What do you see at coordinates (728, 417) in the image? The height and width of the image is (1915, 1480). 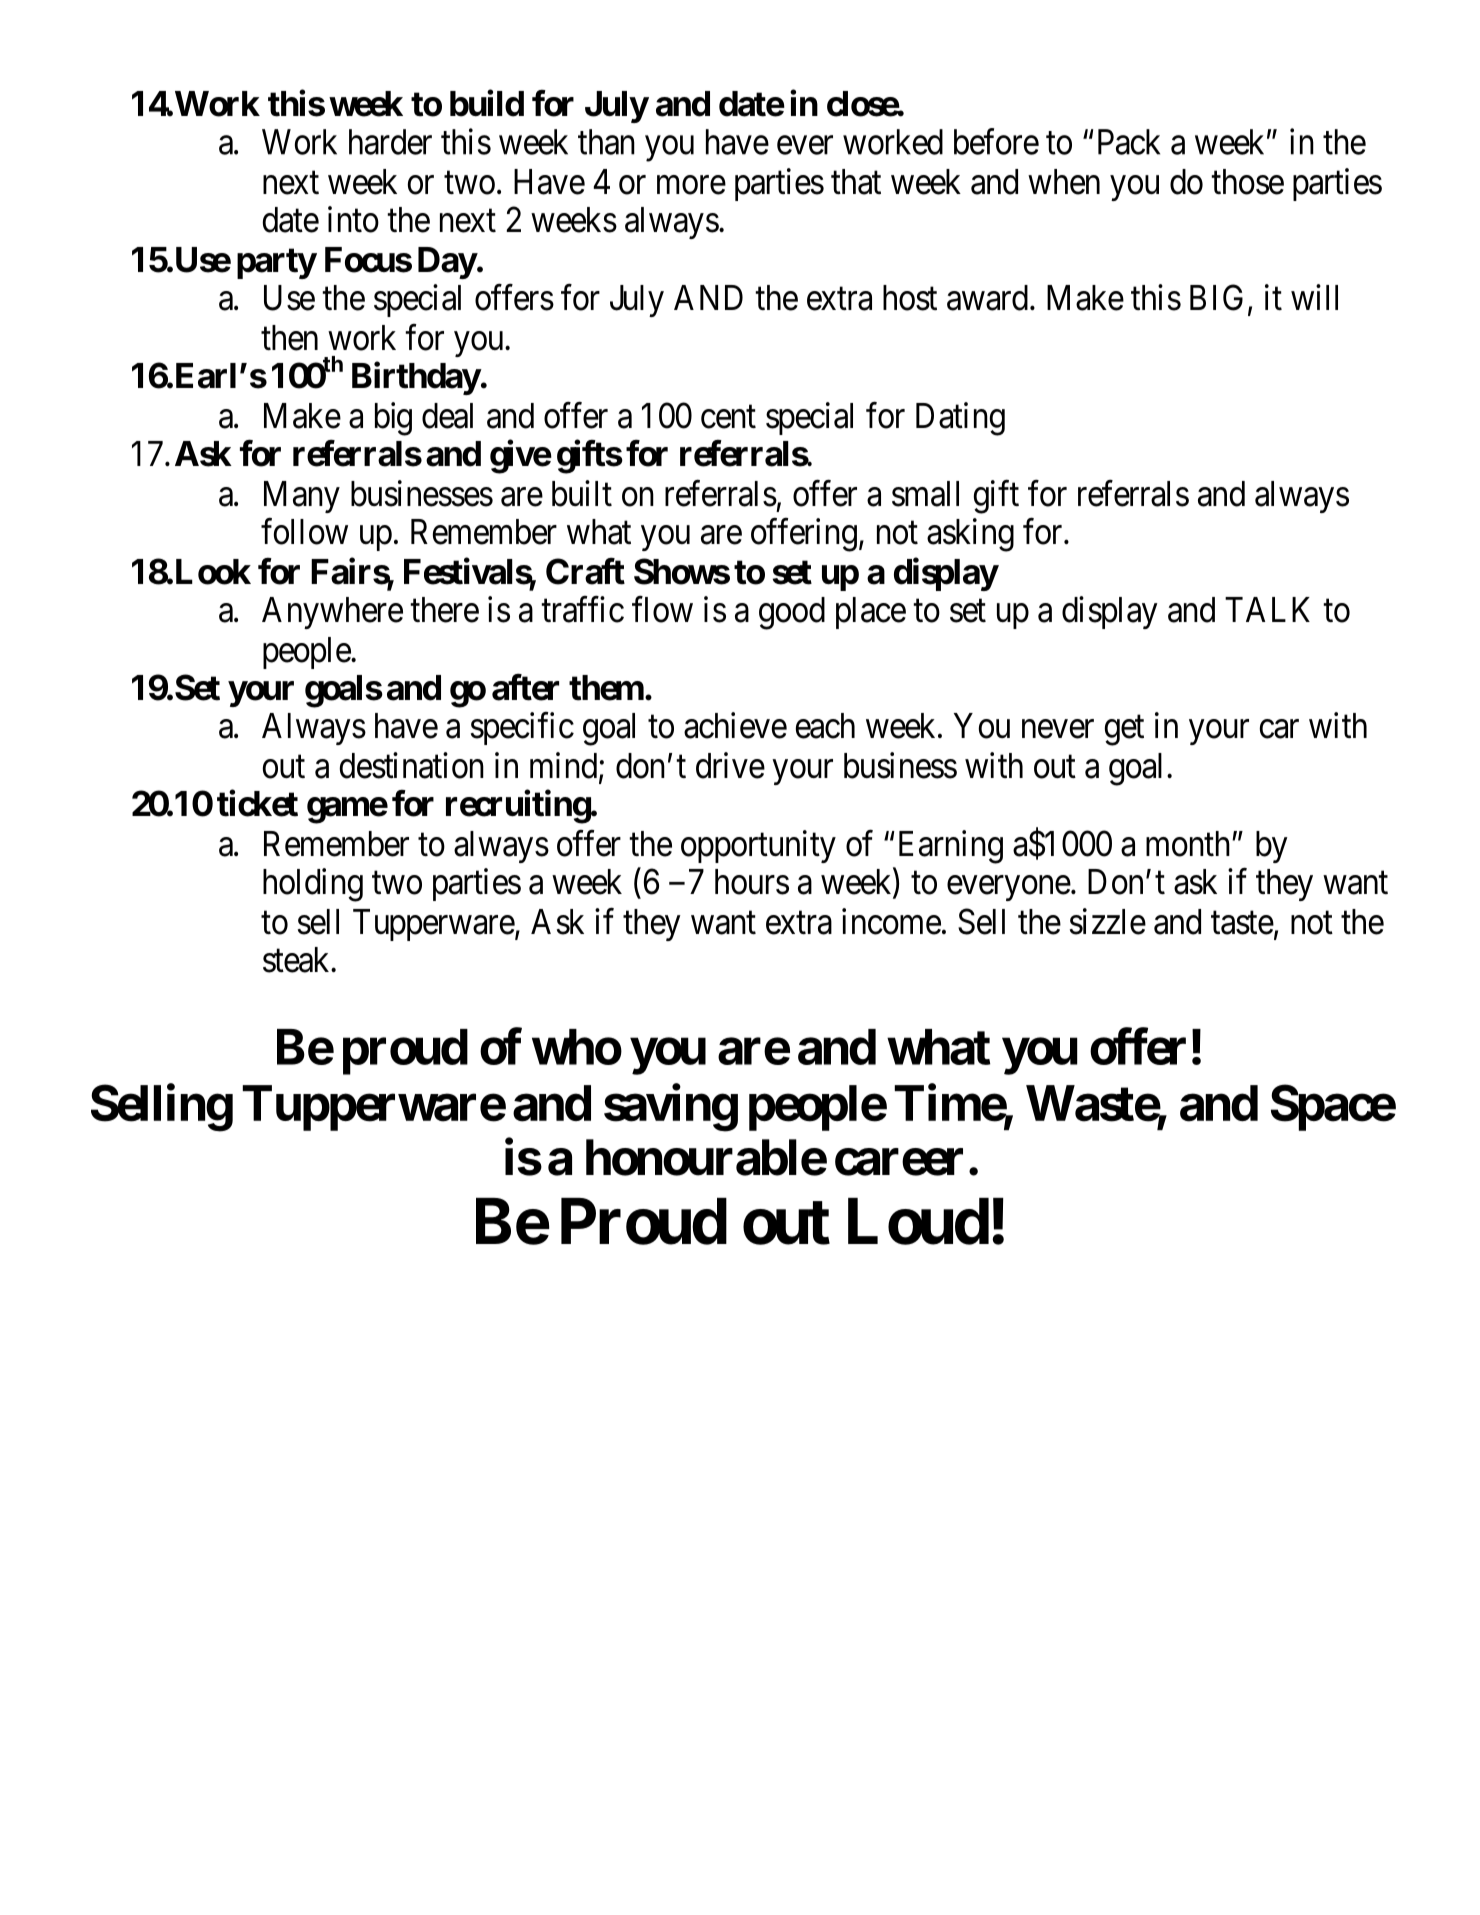 I see `cent` at bounding box center [728, 417].
